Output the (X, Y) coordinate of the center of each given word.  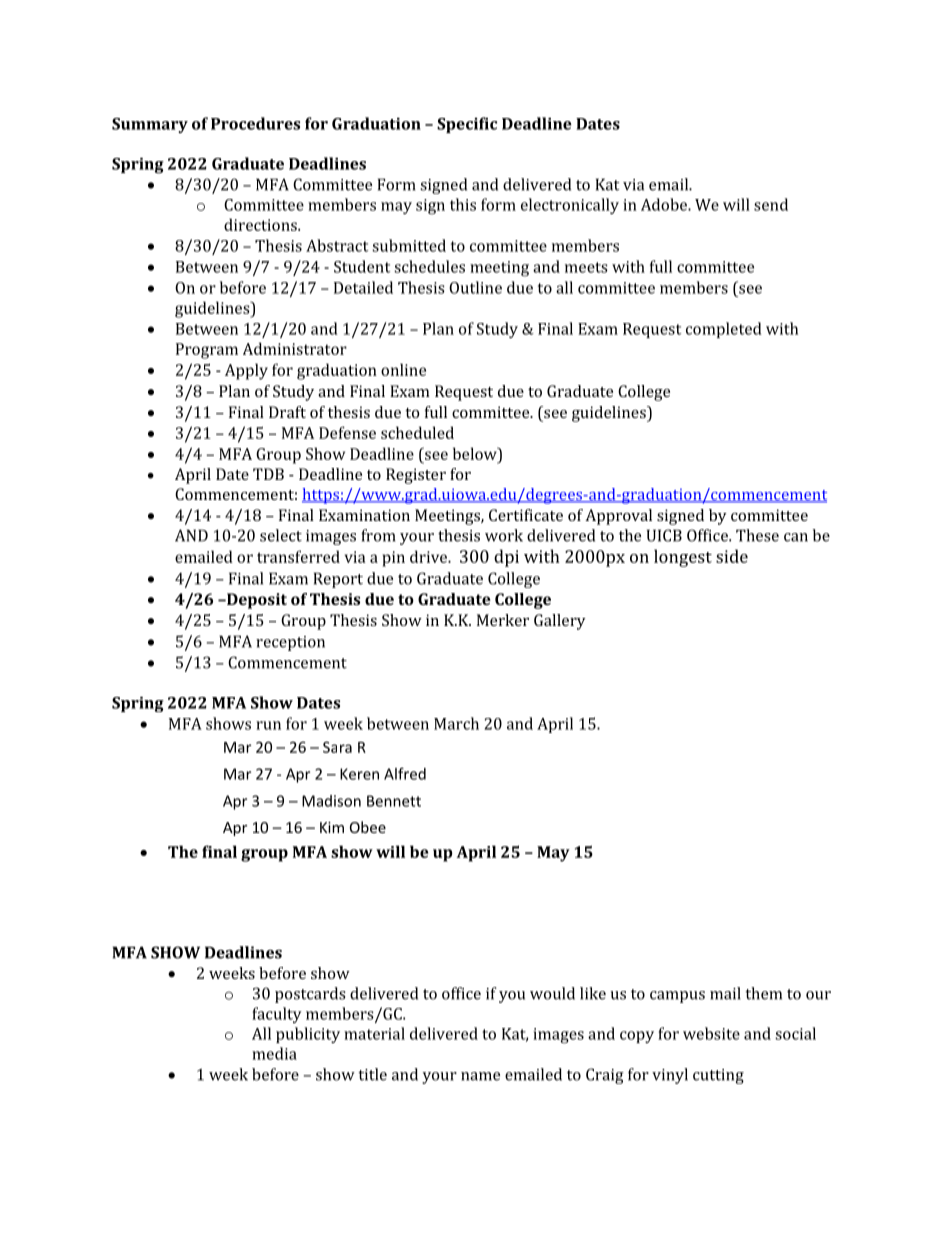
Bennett (394, 801)
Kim (332, 827)
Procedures (255, 123)
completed (724, 330)
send (771, 204)
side (732, 556)
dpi (506, 558)
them (764, 993)
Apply (246, 371)
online (403, 369)
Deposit (256, 601)
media (274, 1053)
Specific (467, 125)
